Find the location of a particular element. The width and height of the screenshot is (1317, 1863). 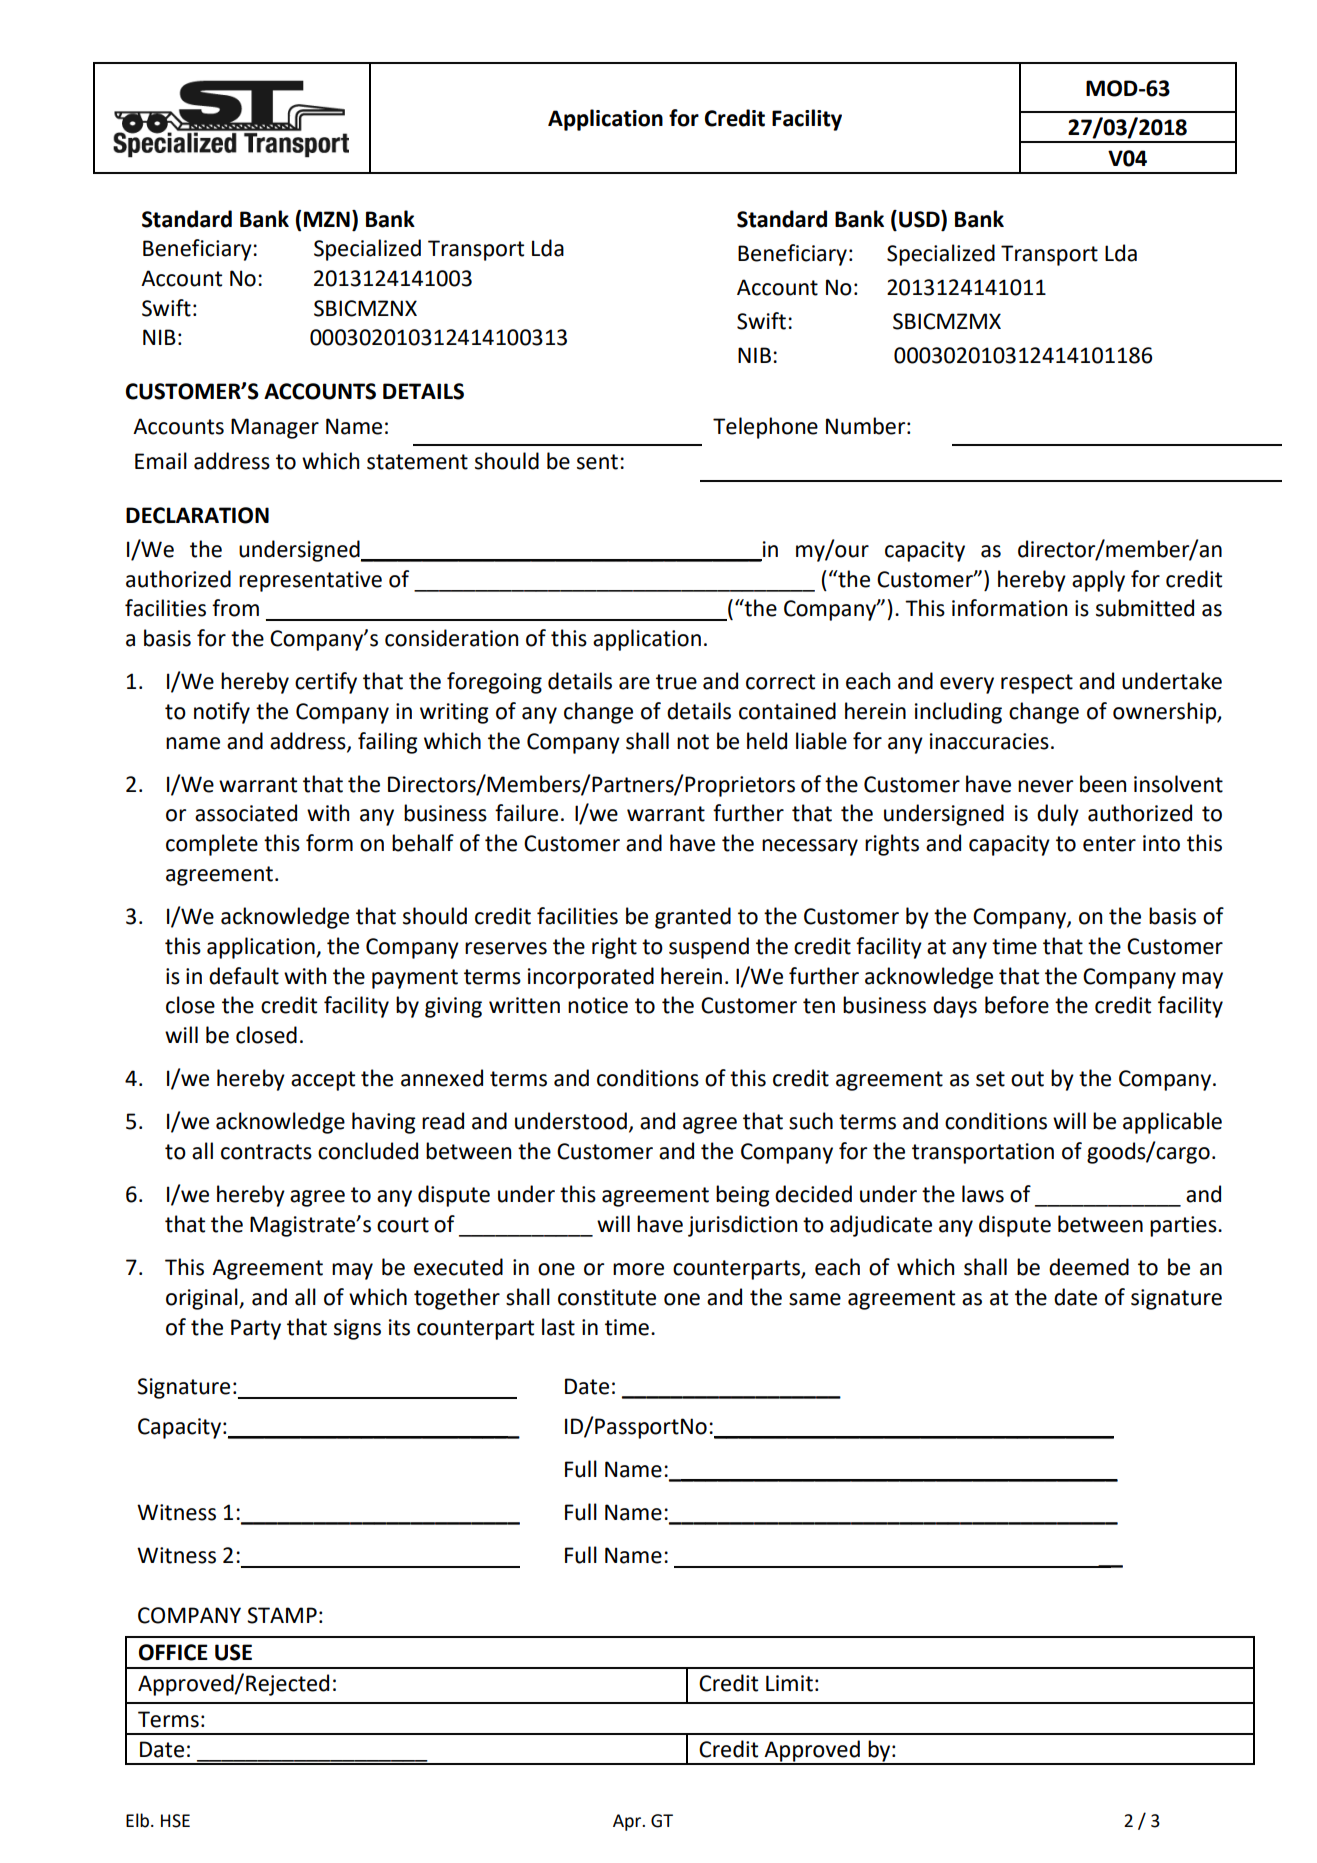

HSE is located at coordinates (175, 1821).
